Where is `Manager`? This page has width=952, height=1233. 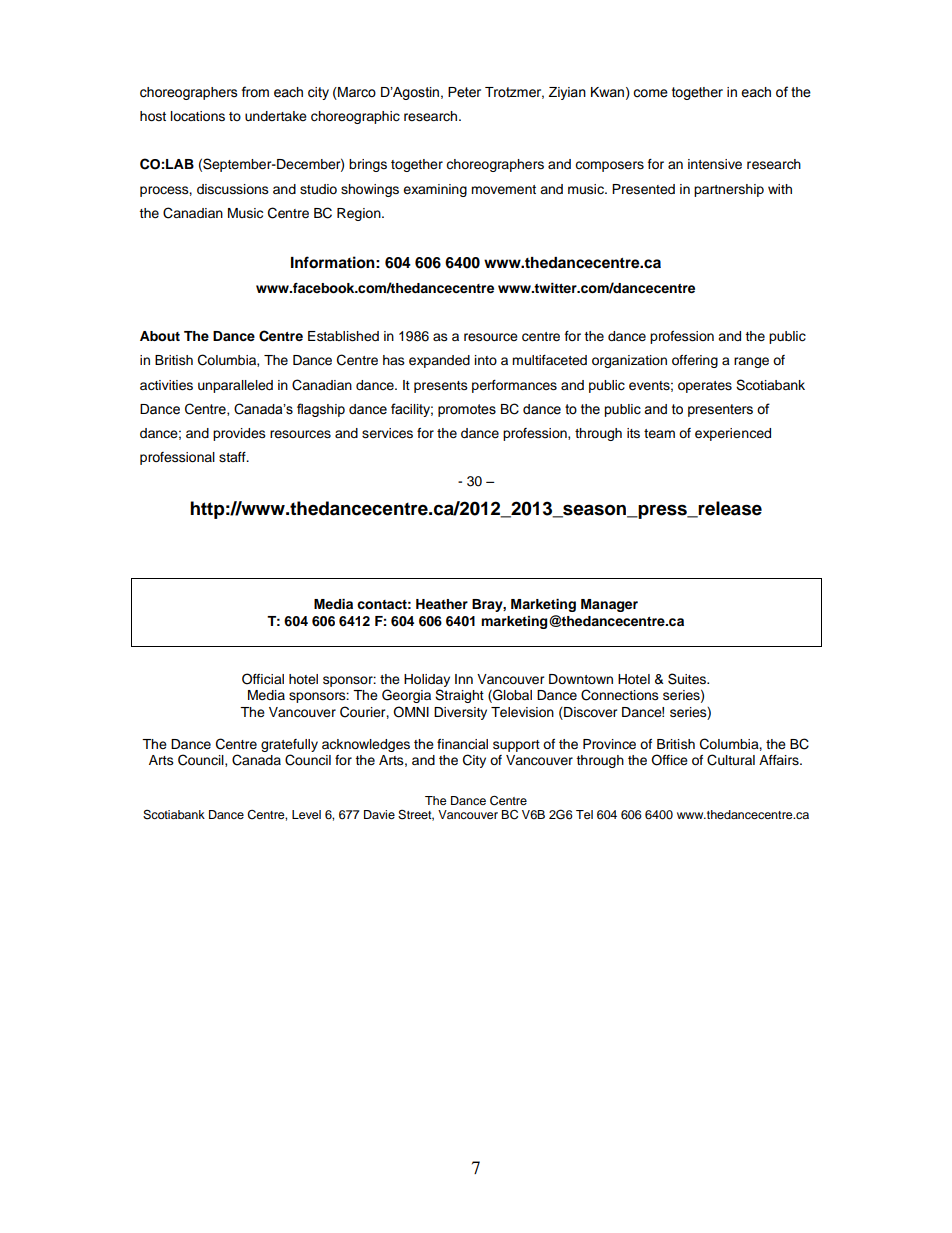
Manager is located at coordinates (609, 605).
